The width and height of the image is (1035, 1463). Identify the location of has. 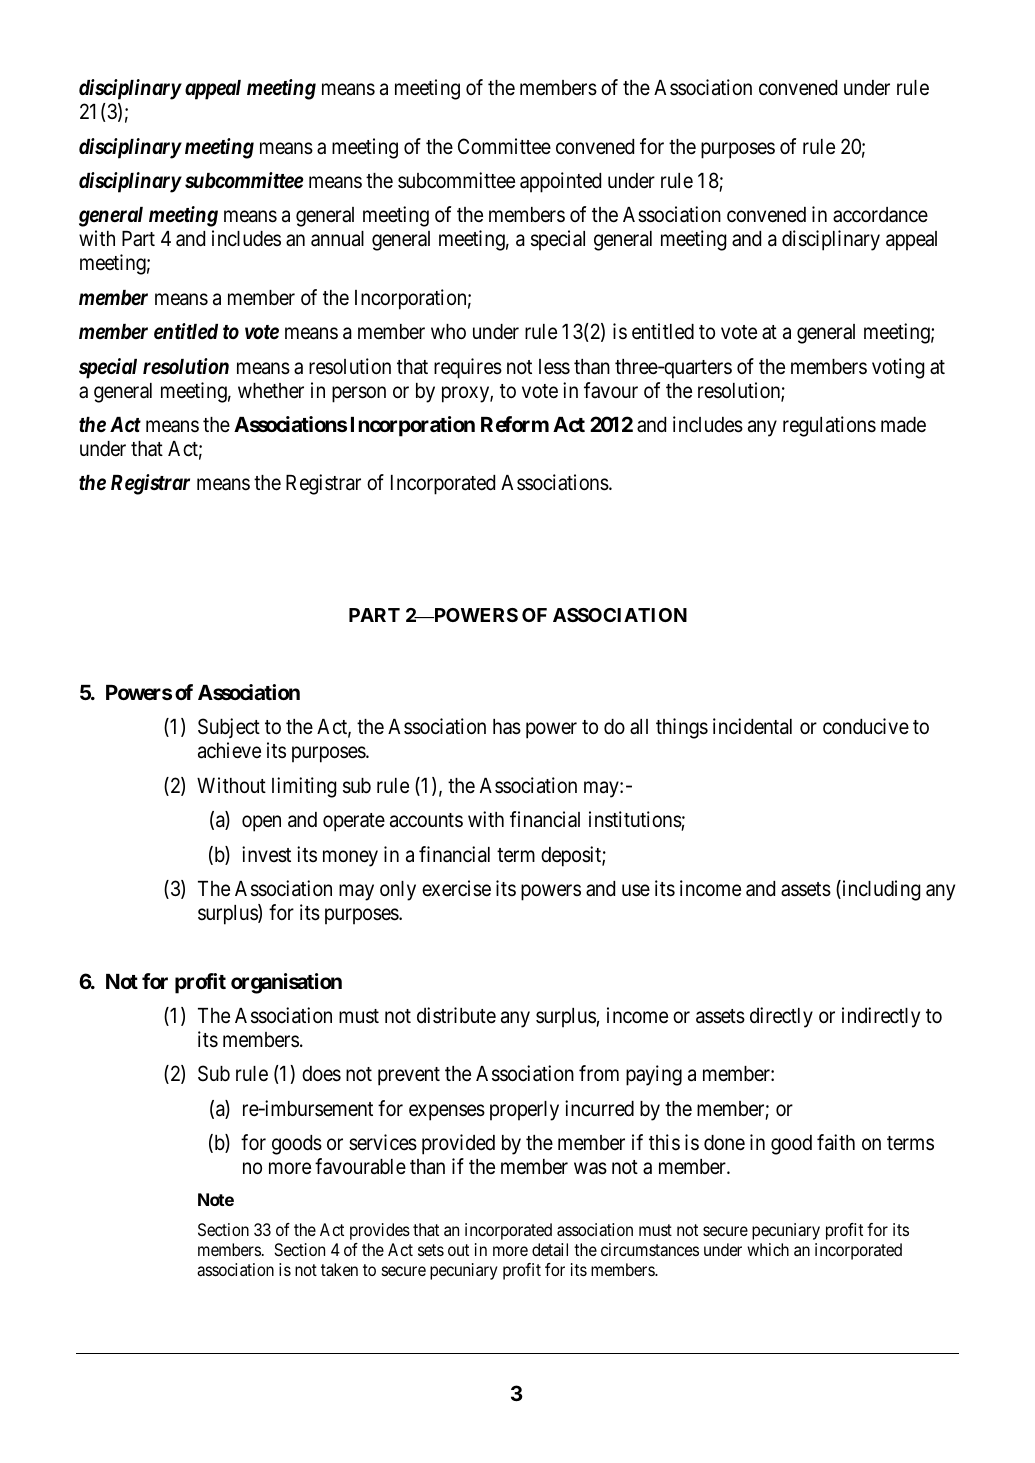
(507, 727).
